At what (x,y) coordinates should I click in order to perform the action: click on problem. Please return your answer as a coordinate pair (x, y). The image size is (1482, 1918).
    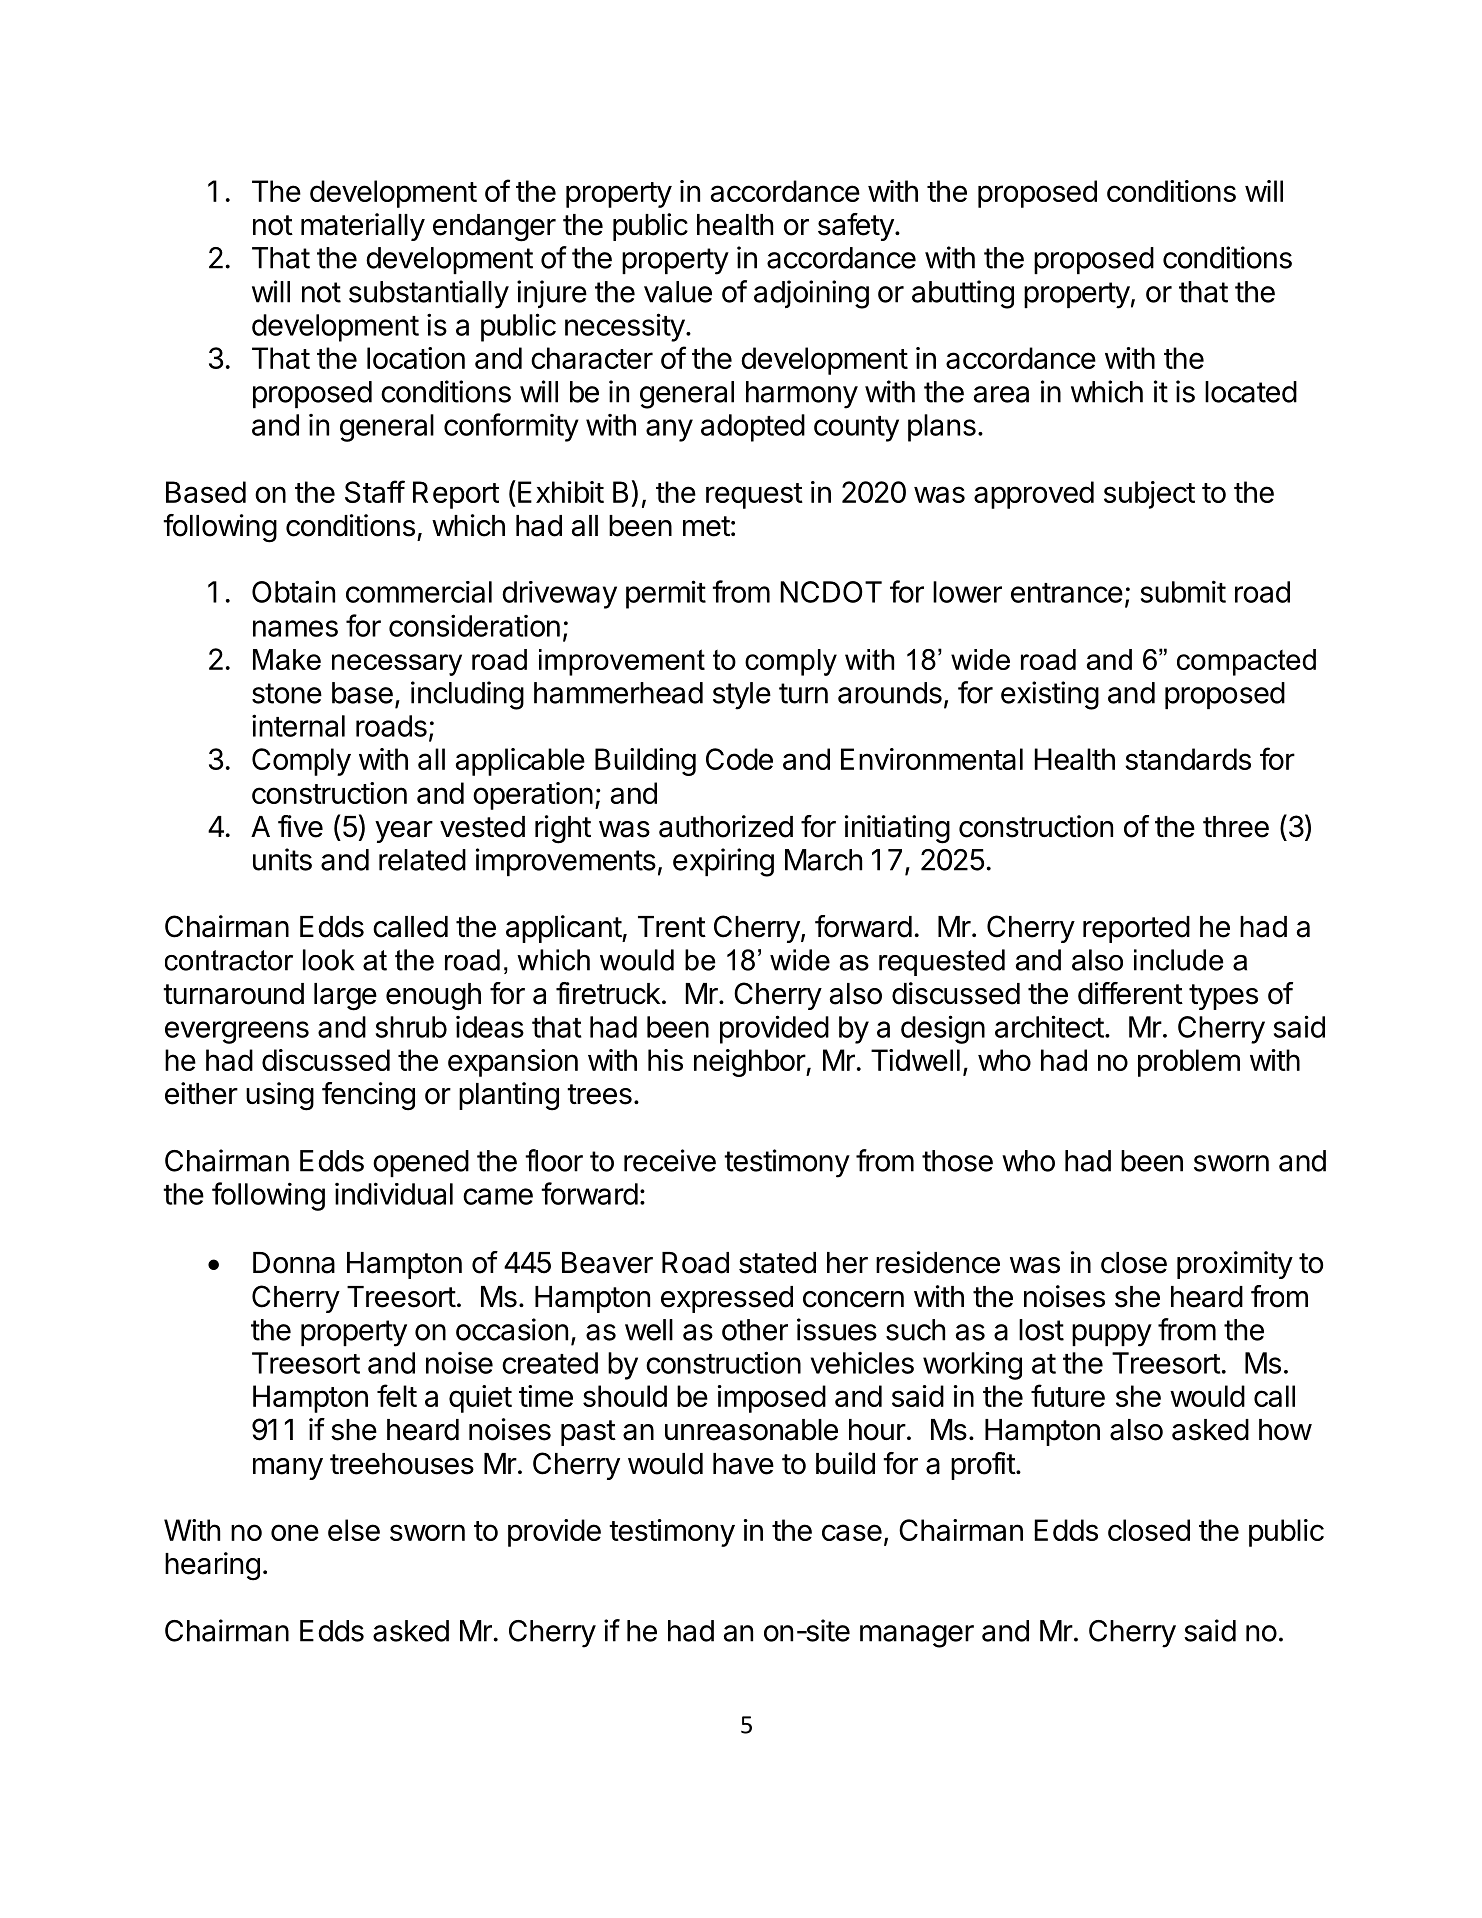
    Looking at the image, I should click on (1189, 1063).
